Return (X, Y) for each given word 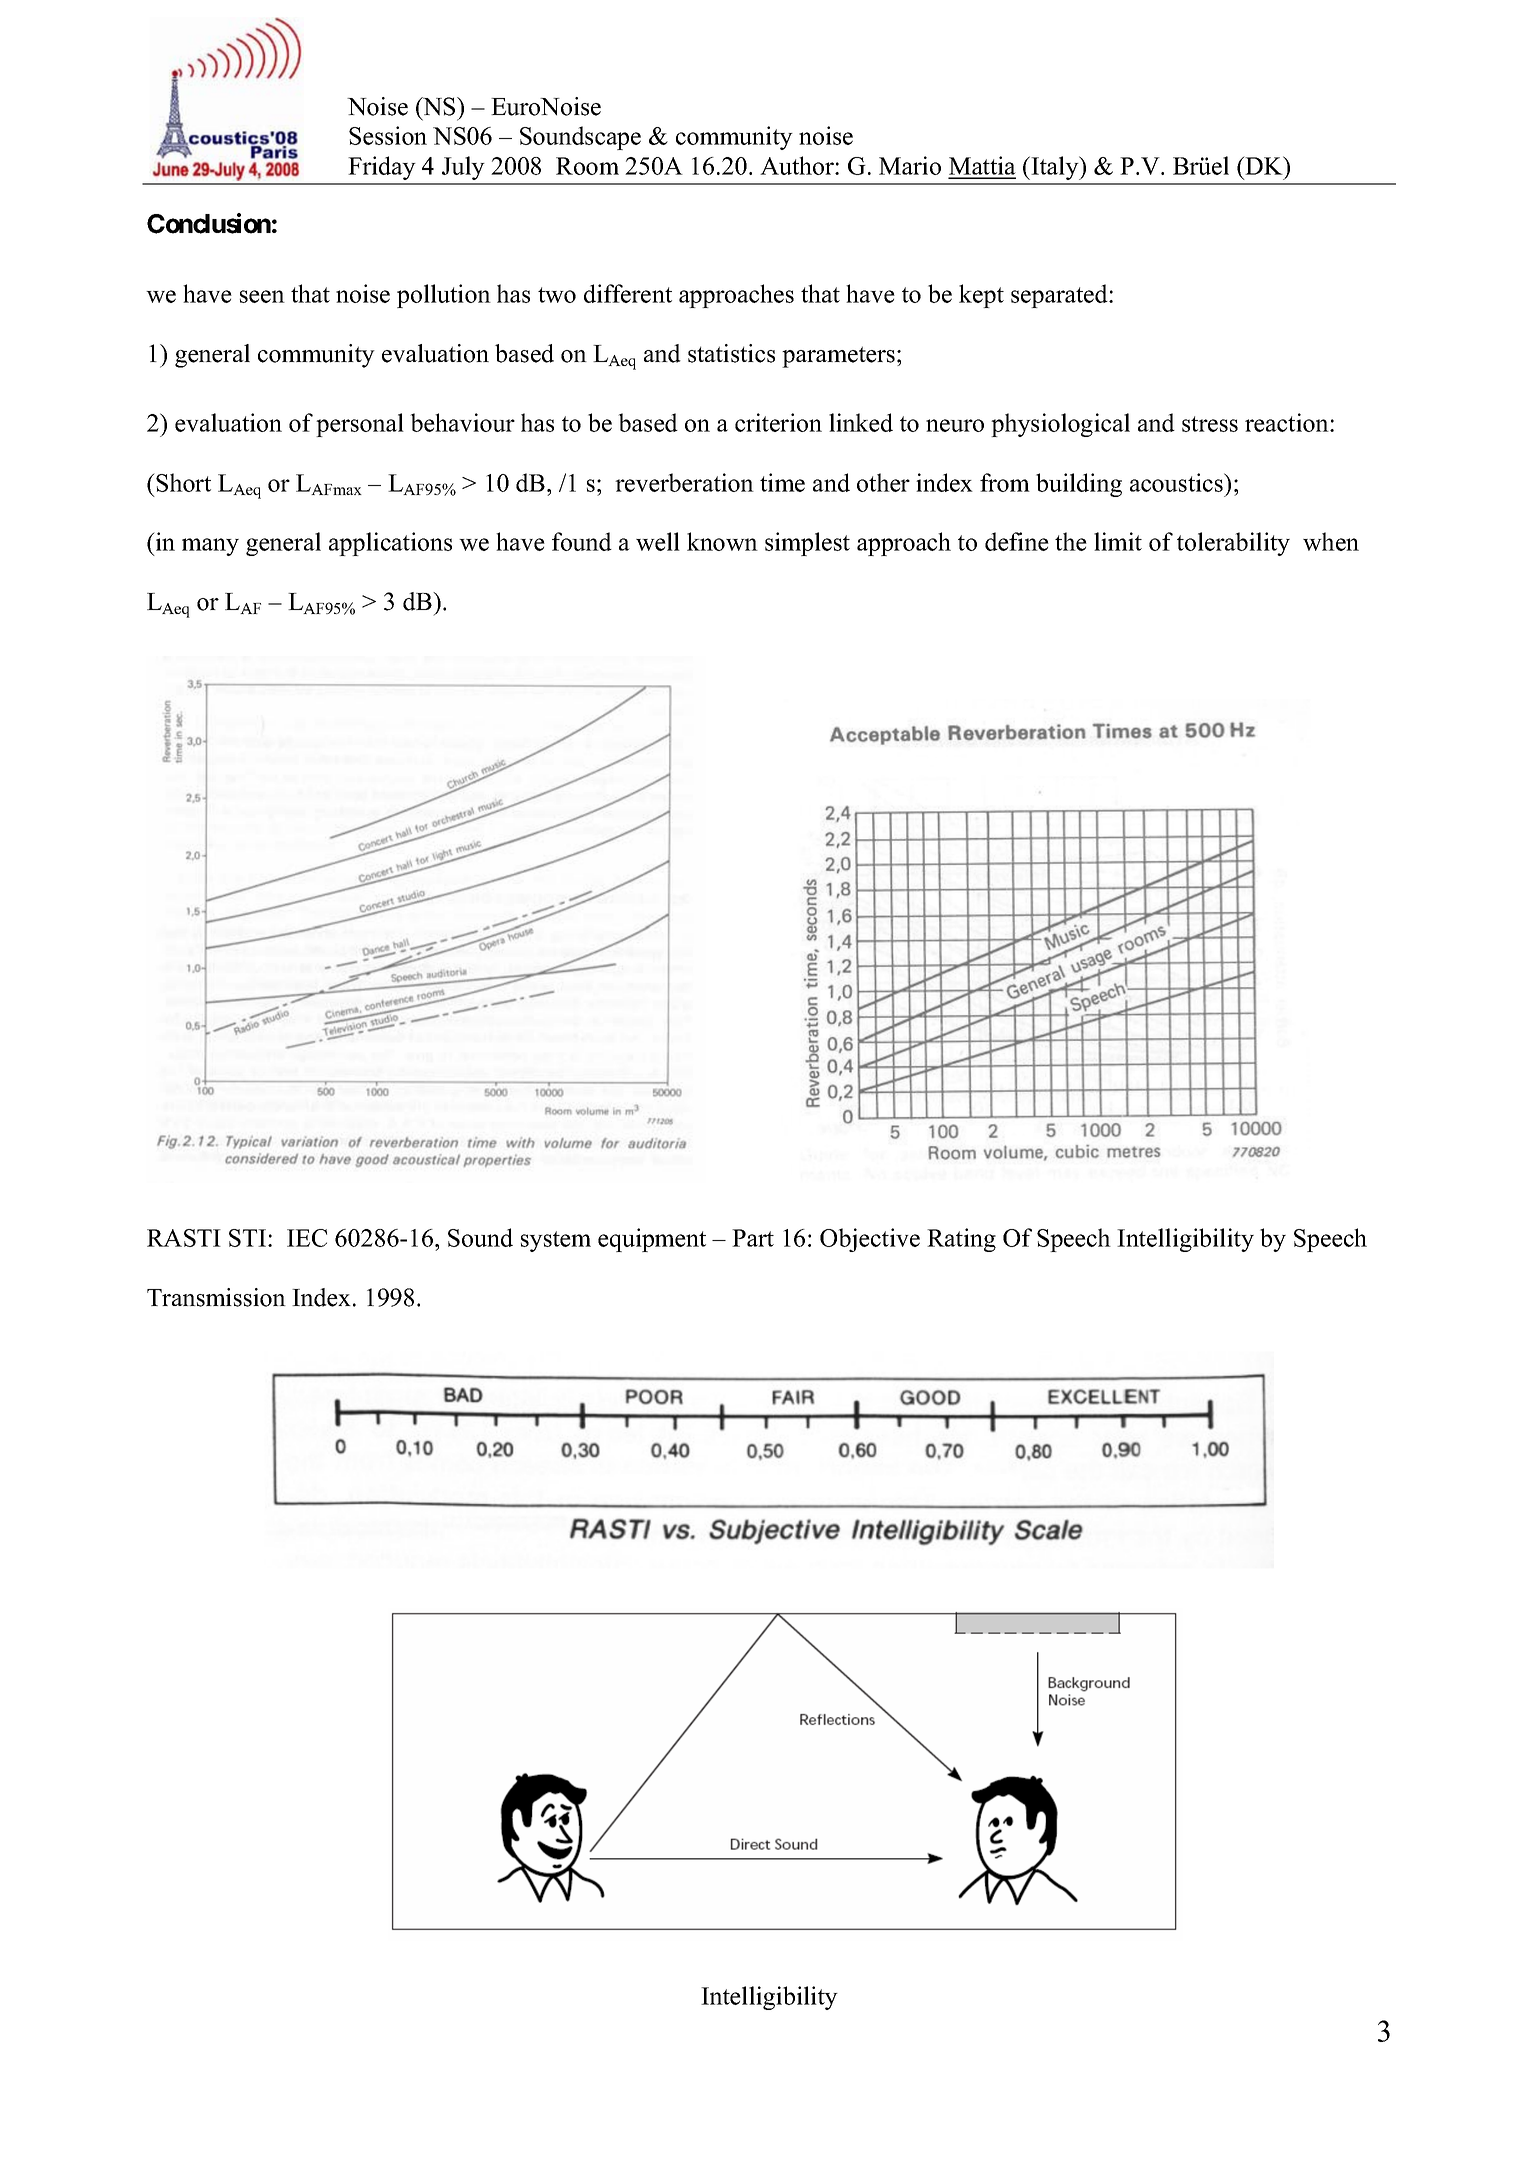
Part (753, 1238)
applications (390, 544)
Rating (961, 1240)
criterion (778, 422)
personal (360, 425)
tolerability (1233, 544)
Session (388, 135)
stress (1210, 424)
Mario (910, 165)
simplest (807, 544)
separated (1060, 296)
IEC (307, 1238)
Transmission (216, 1297)
